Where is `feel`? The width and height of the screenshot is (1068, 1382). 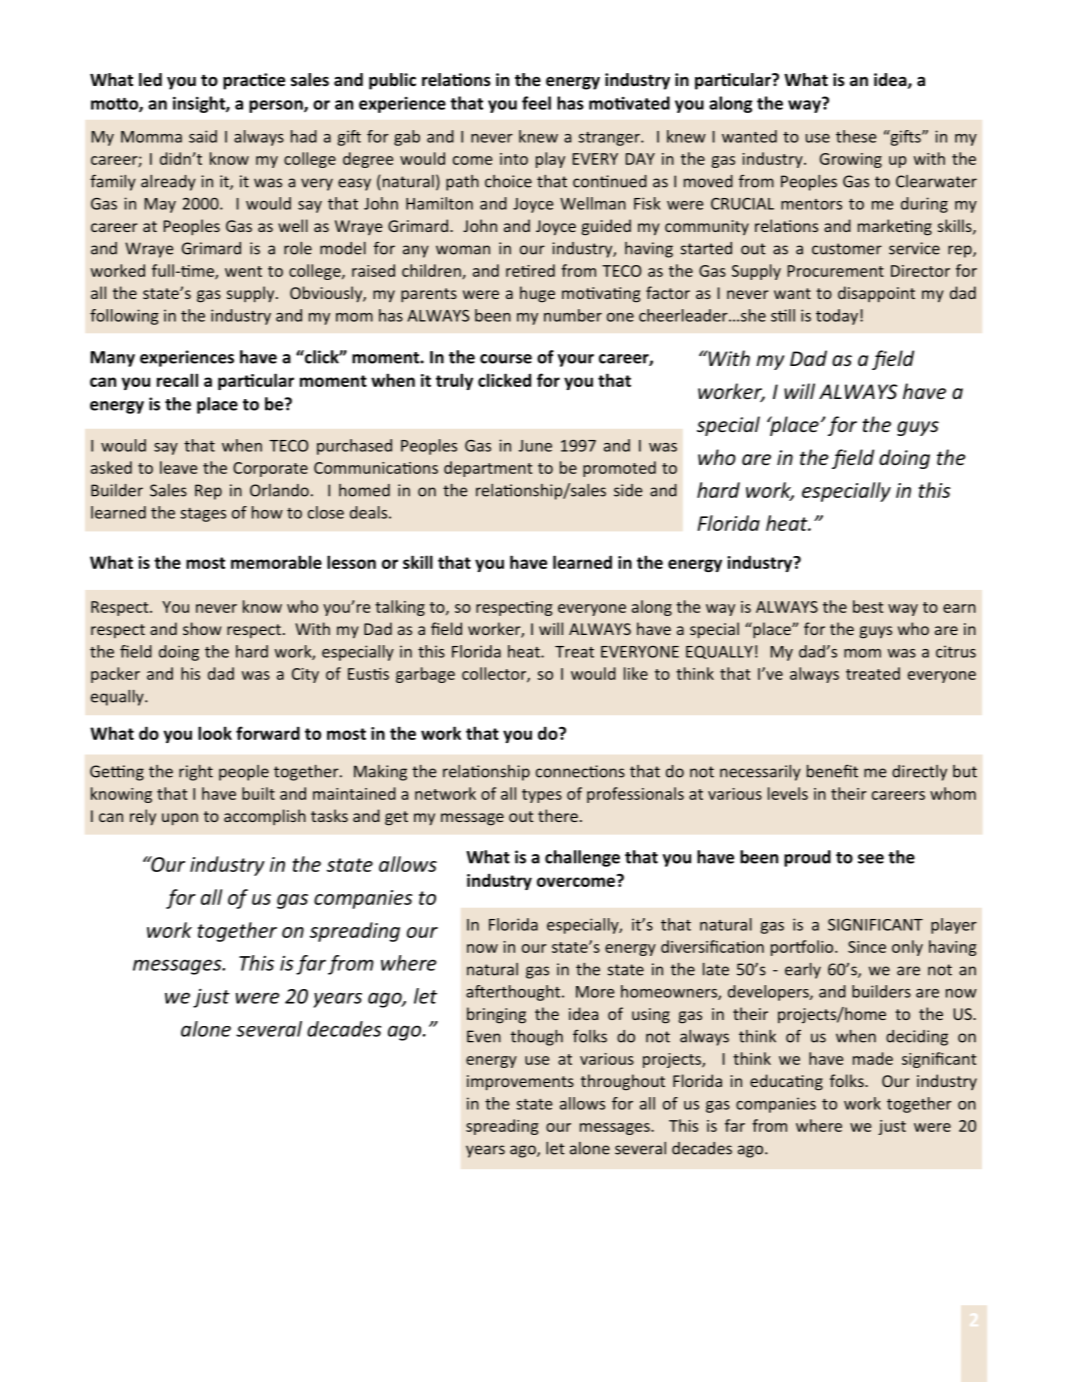 feel is located at coordinates (536, 103).
